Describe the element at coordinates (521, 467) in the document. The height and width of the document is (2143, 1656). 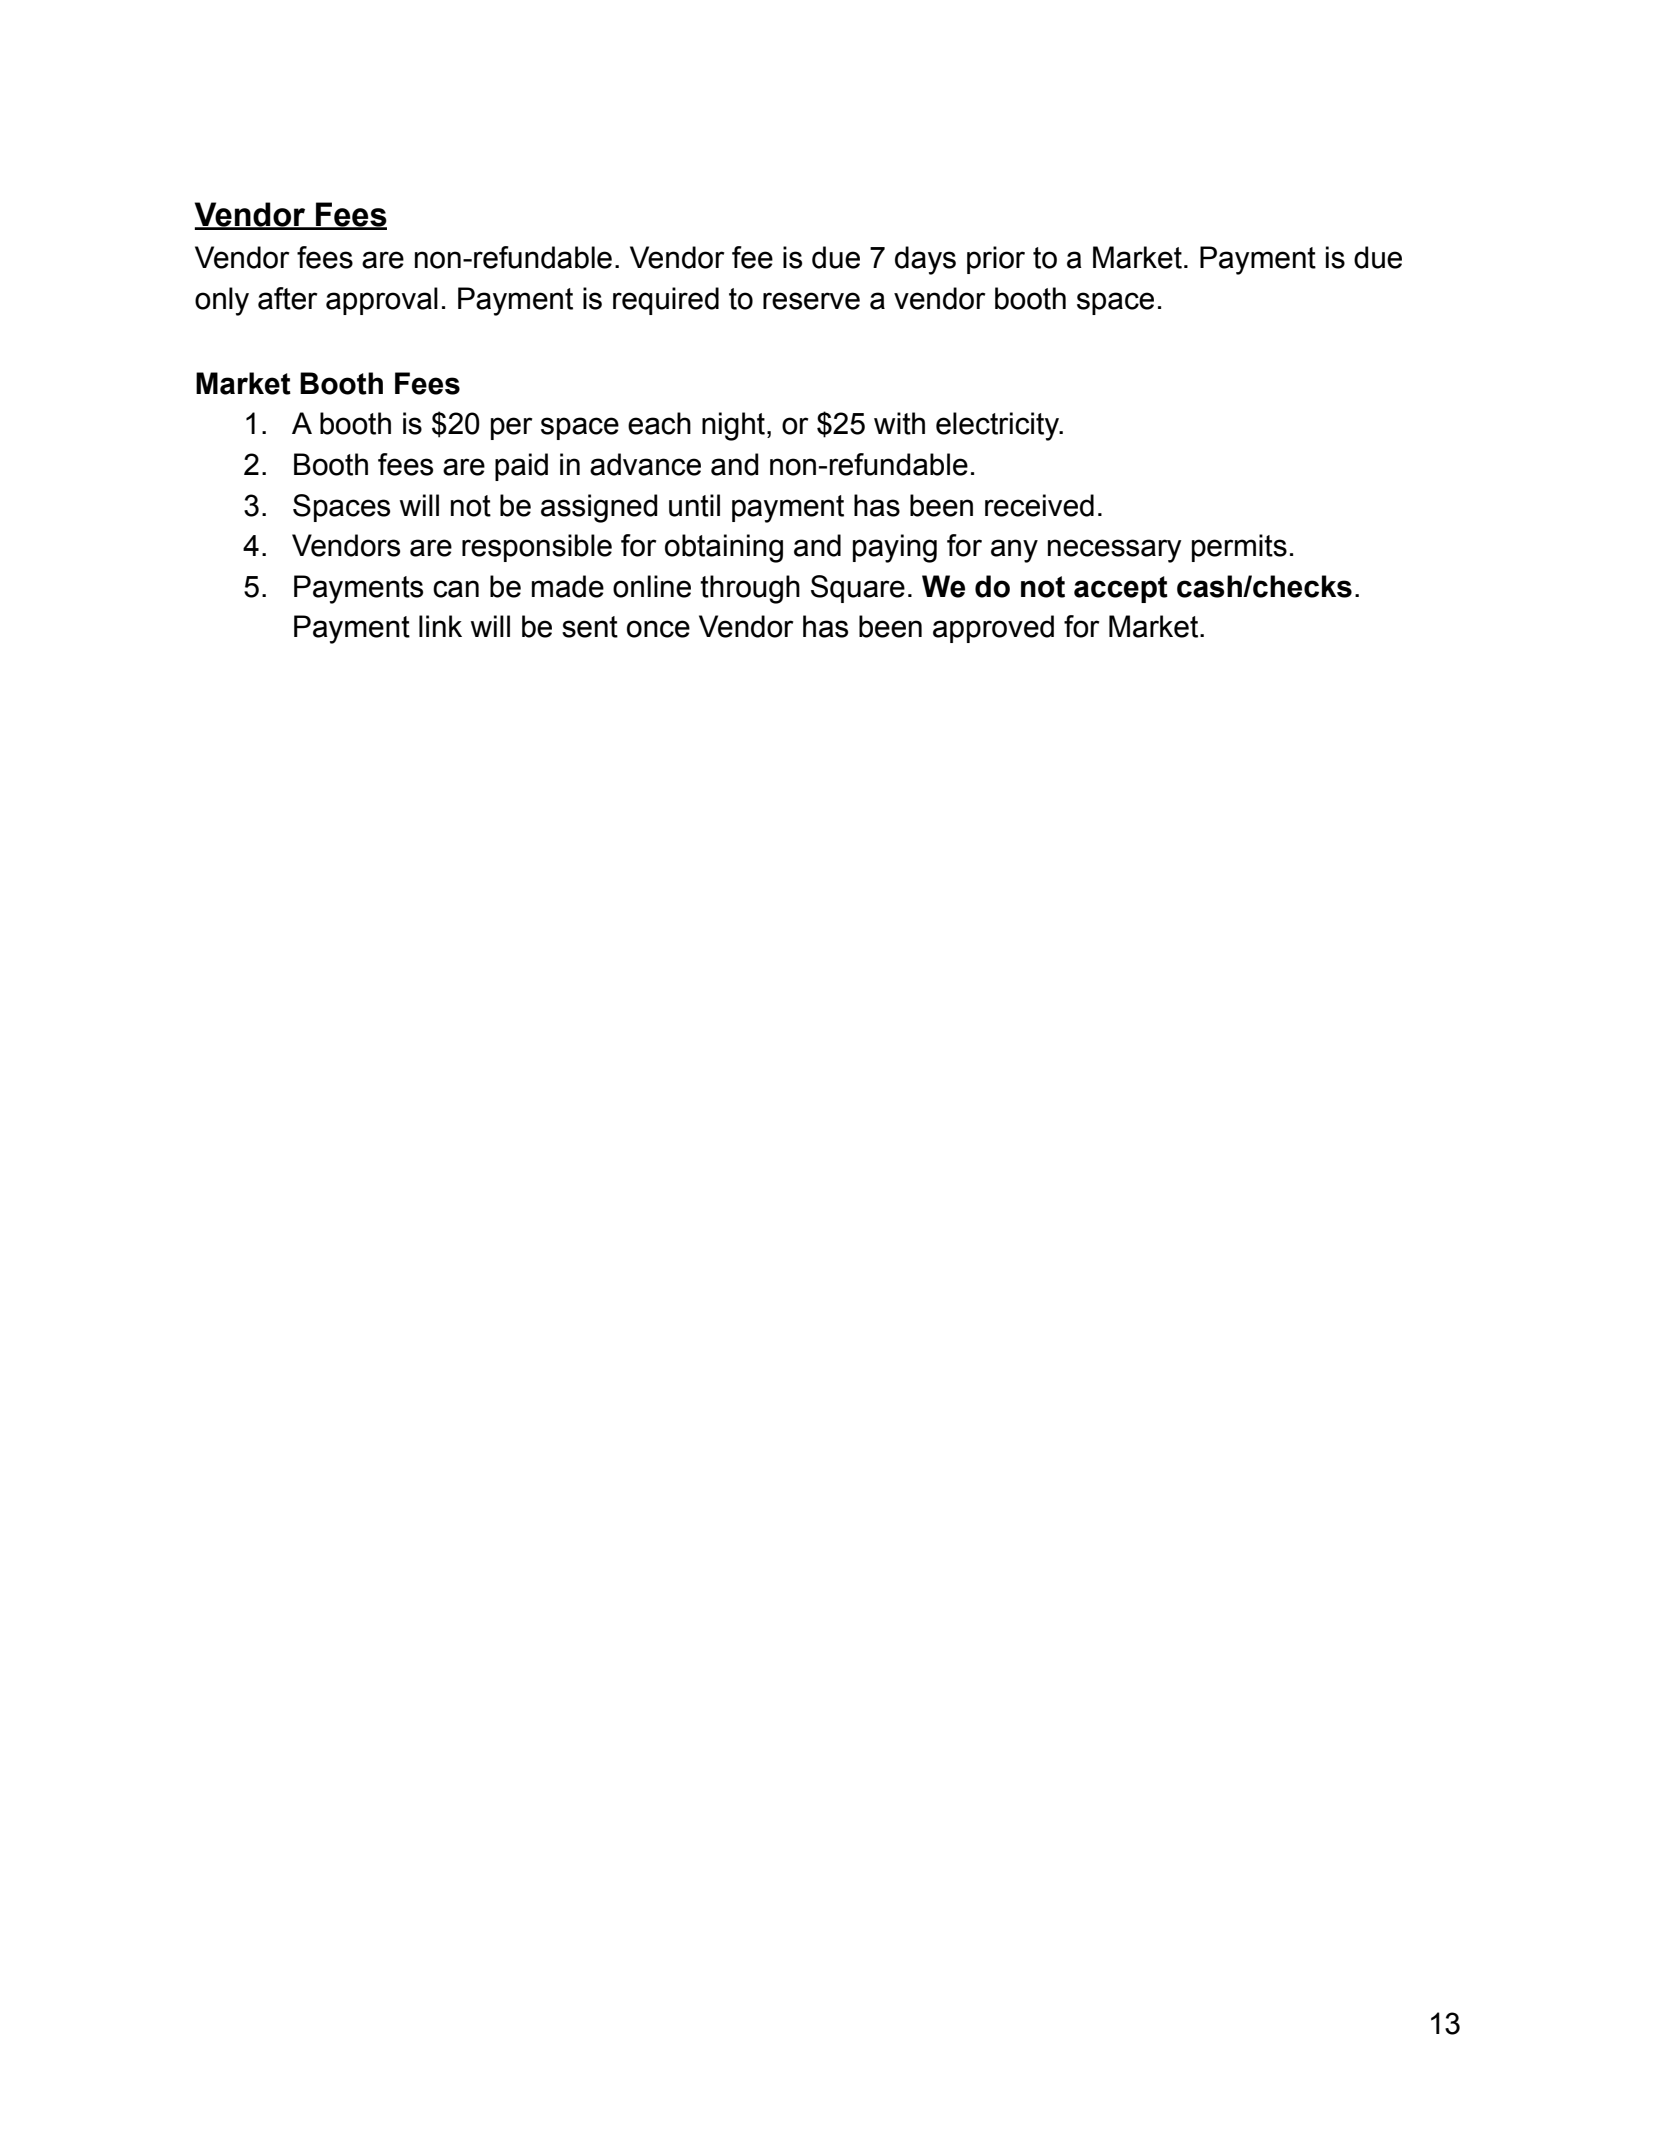
I see `paid` at that location.
